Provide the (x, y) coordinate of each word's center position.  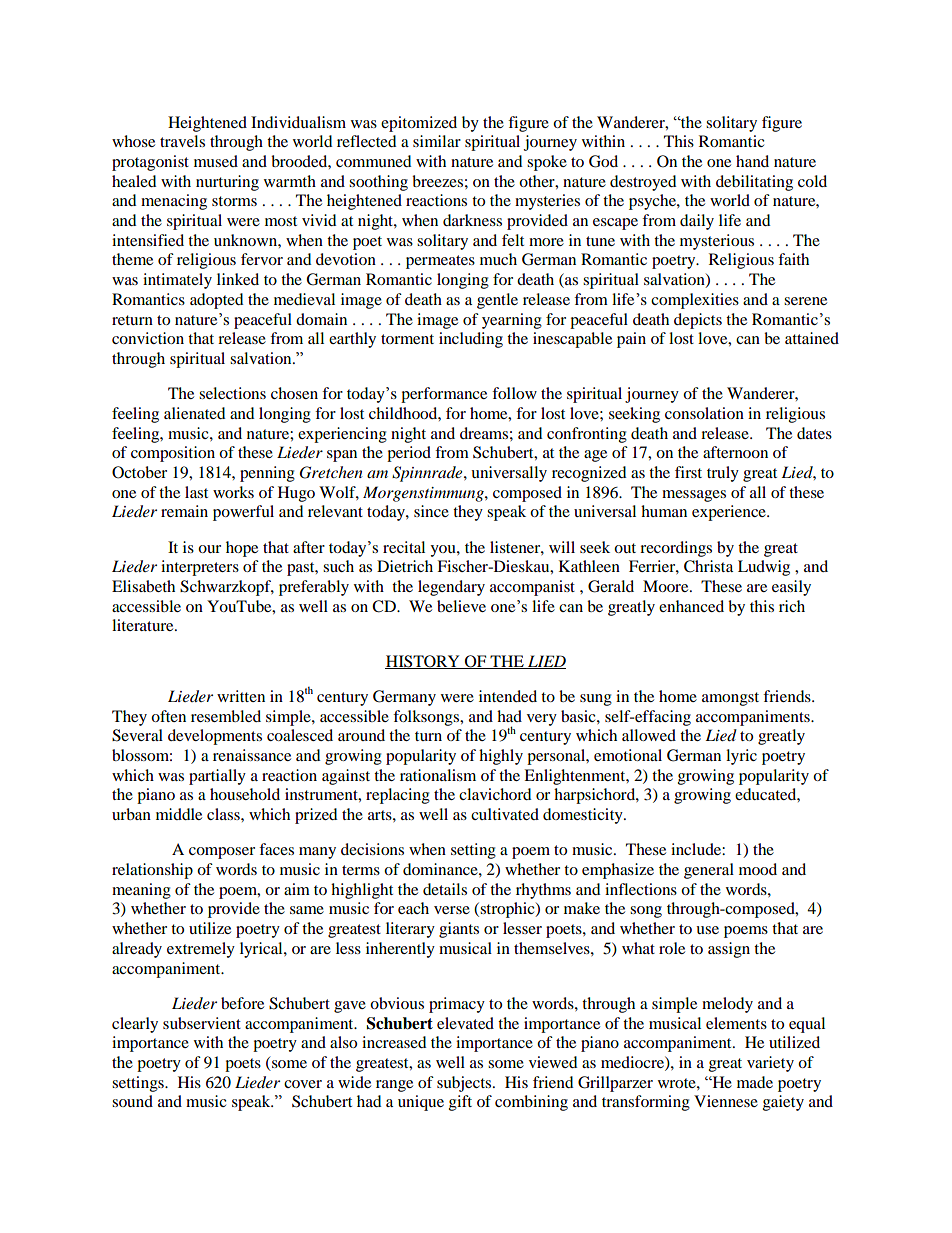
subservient (202, 1023)
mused (216, 161)
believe (461, 606)
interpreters (200, 568)
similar (437, 141)
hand (752, 161)
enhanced (691, 606)
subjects (464, 1084)
